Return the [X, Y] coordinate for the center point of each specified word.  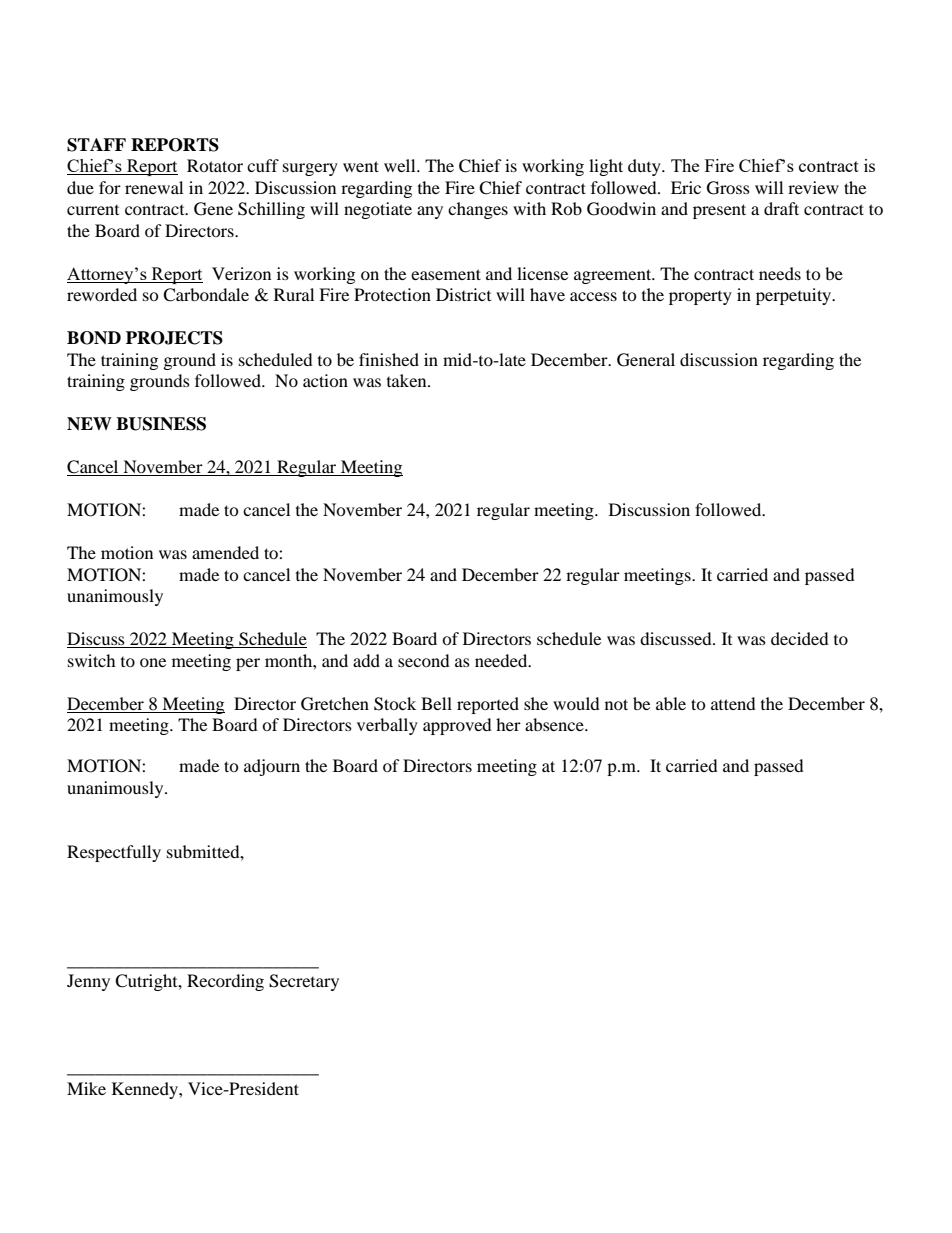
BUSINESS [161, 424]
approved [457, 726]
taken [408, 380]
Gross [728, 188]
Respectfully [114, 853]
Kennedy [146, 1090]
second [424, 660]
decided [800, 638]
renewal [154, 187]
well [401, 165]
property [700, 298]
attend [733, 703]
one [153, 662]
